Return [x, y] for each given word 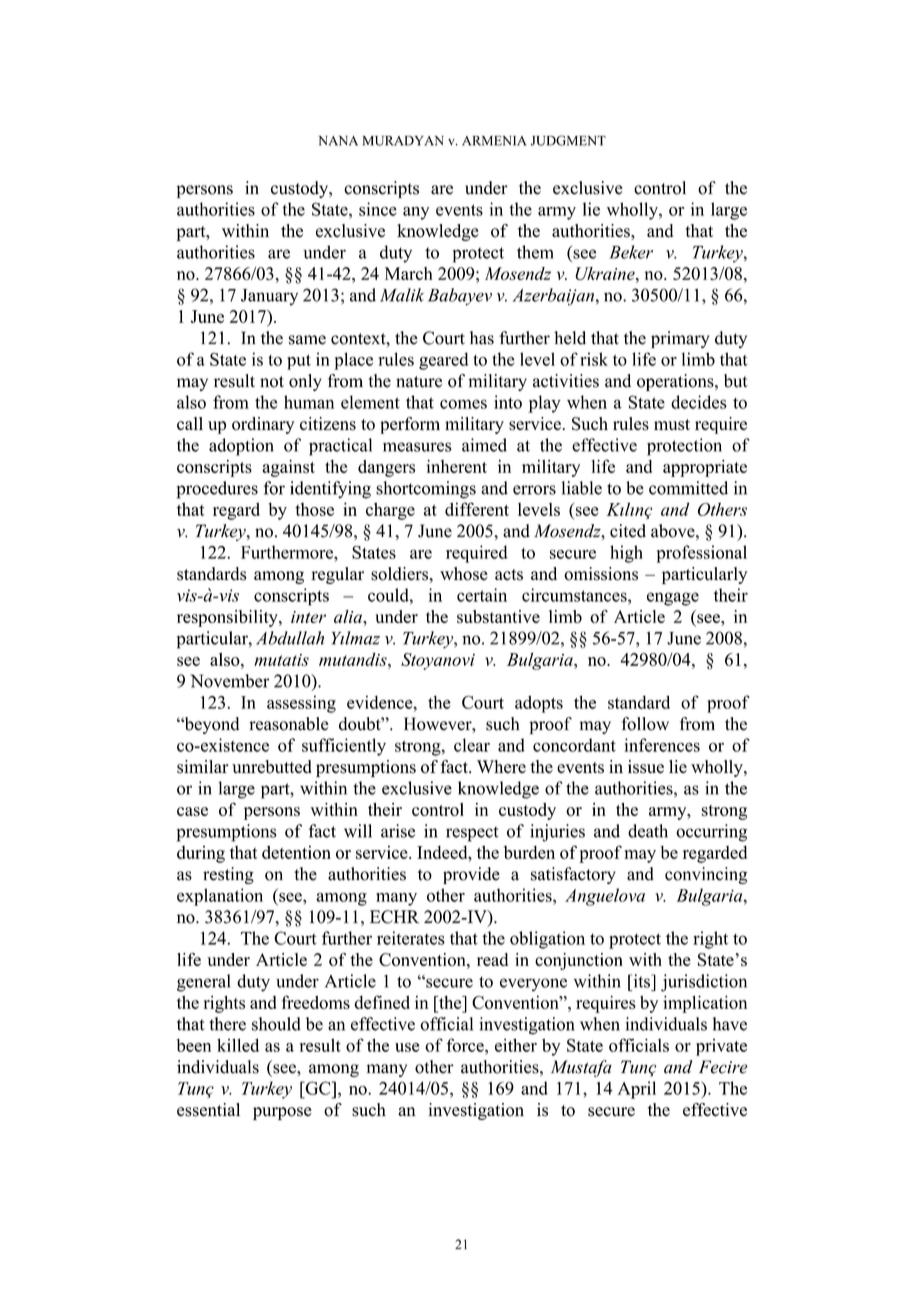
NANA [338, 141]
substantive [498, 616]
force [466, 1045]
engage [673, 599]
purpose [282, 1113]
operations [676, 382]
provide [471, 875]
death [648, 831]
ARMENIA [494, 141]
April [637, 1090]
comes [463, 404]
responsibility [228, 618]
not [272, 382]
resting [228, 875]
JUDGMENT [568, 140]
